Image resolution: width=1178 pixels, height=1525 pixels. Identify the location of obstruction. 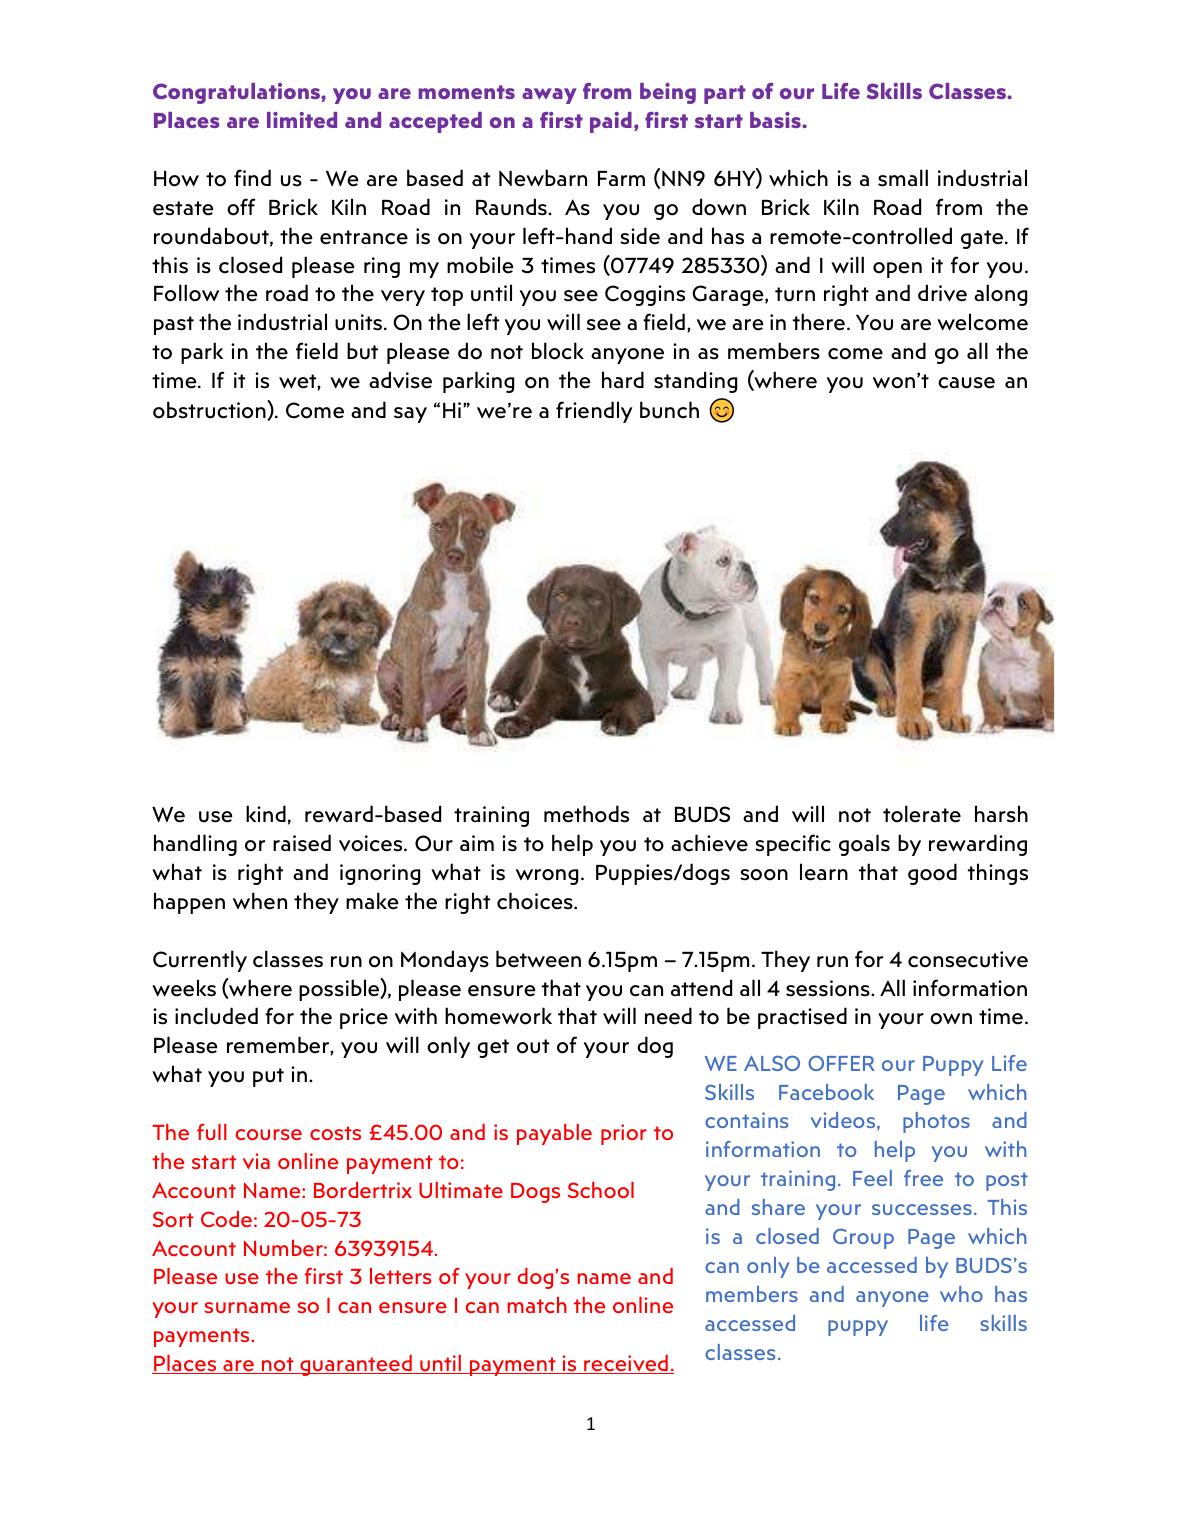
(210, 410).
